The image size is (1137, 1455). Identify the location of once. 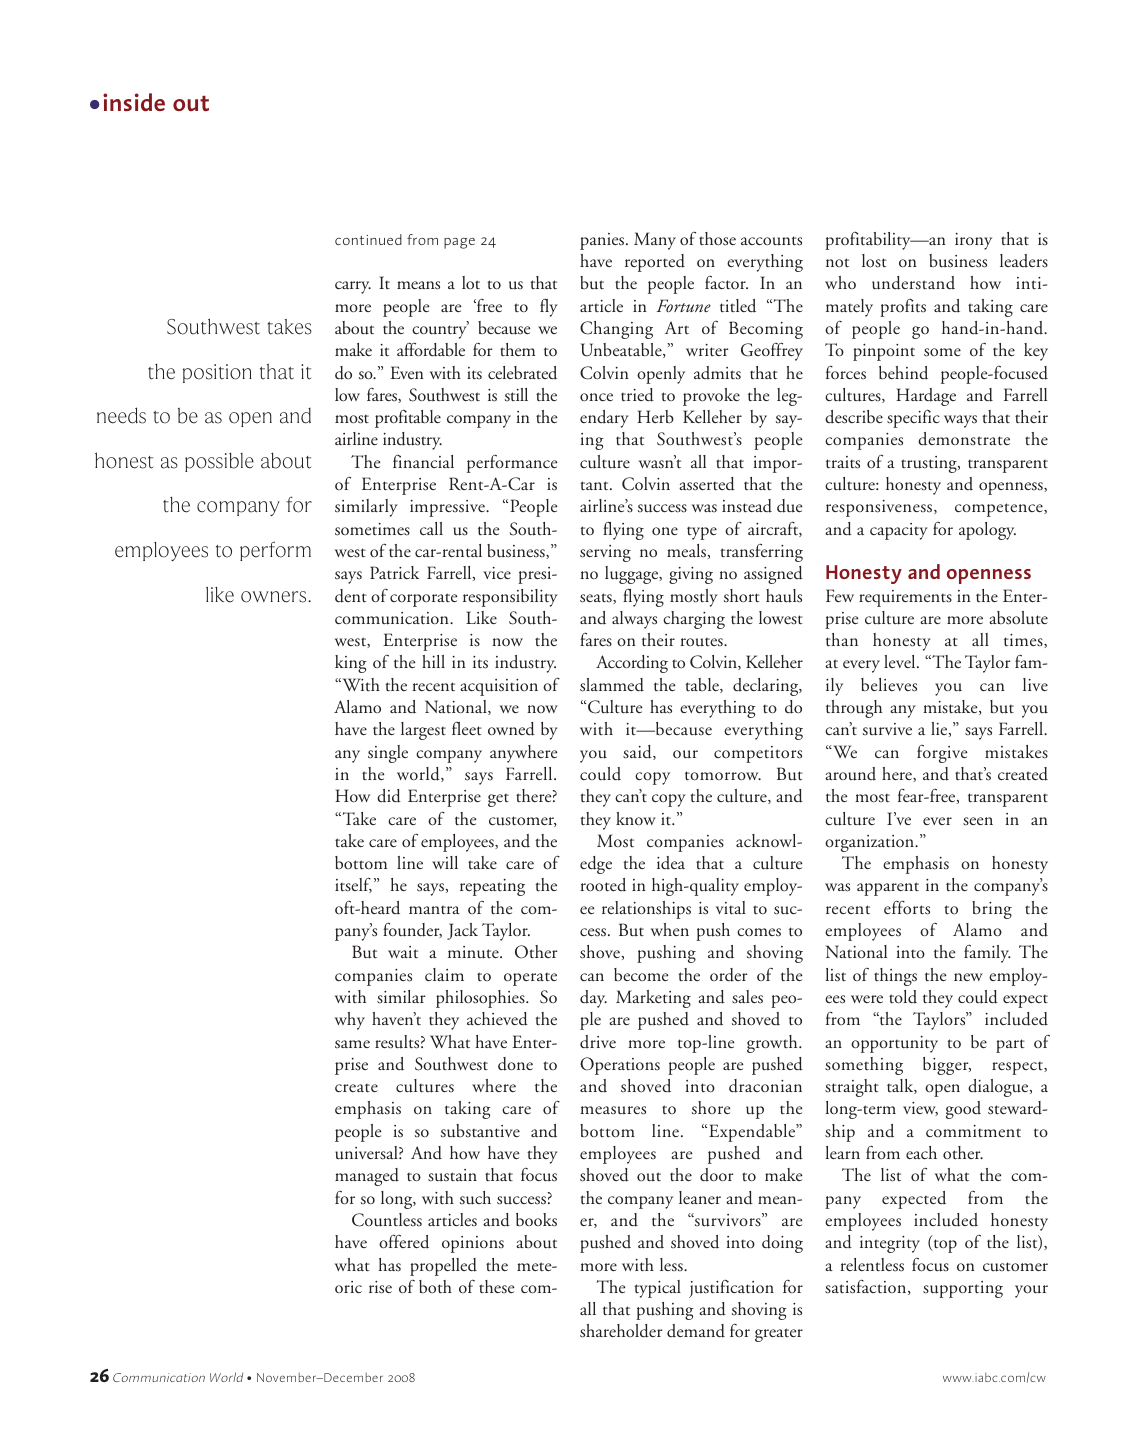
(596, 397).
